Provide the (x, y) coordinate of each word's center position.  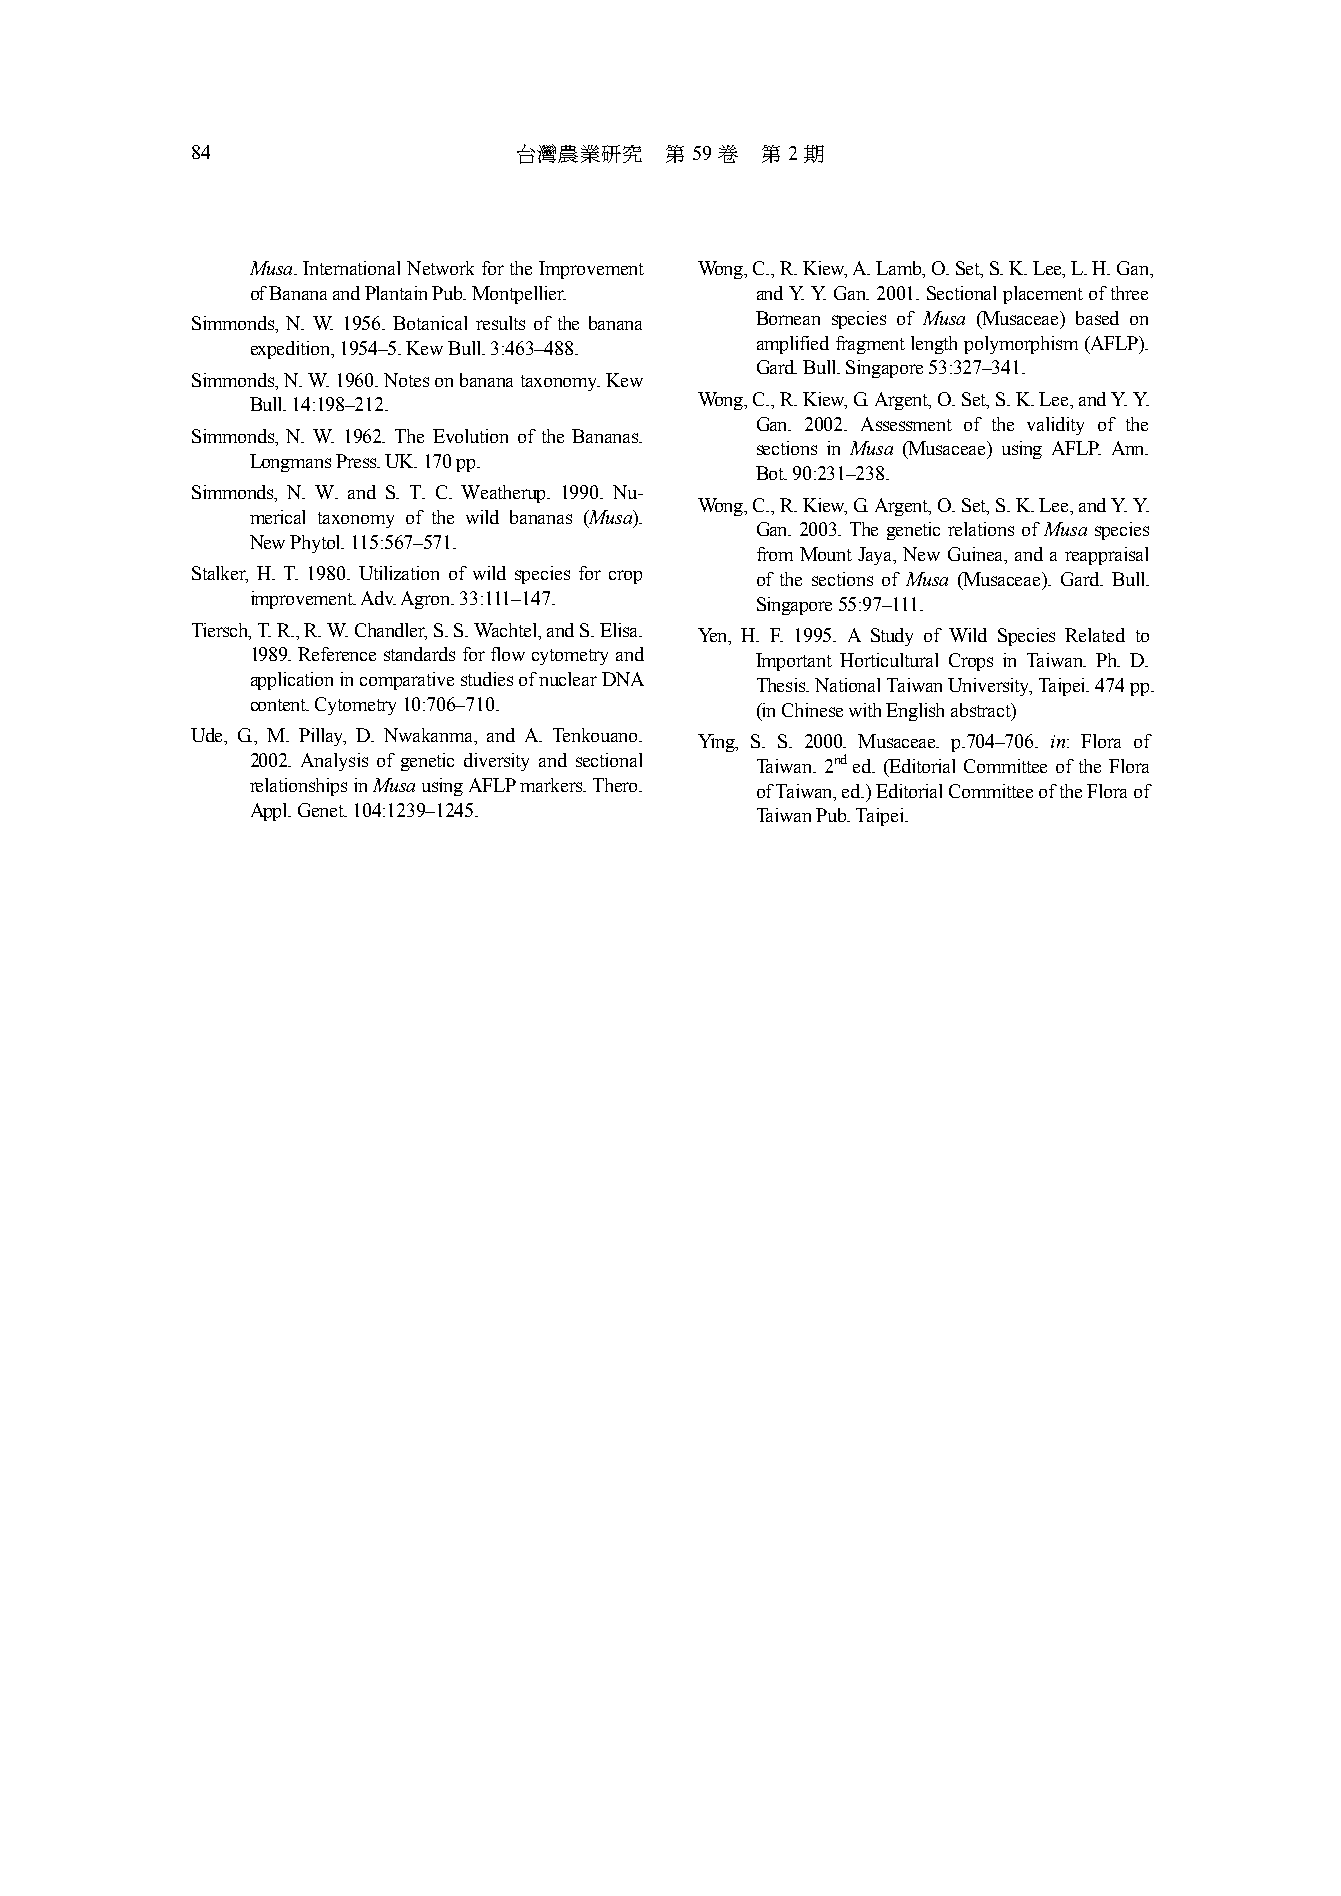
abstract (982, 710)
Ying (718, 743)
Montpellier (519, 295)
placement (1043, 295)
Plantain (396, 293)
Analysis (334, 762)
